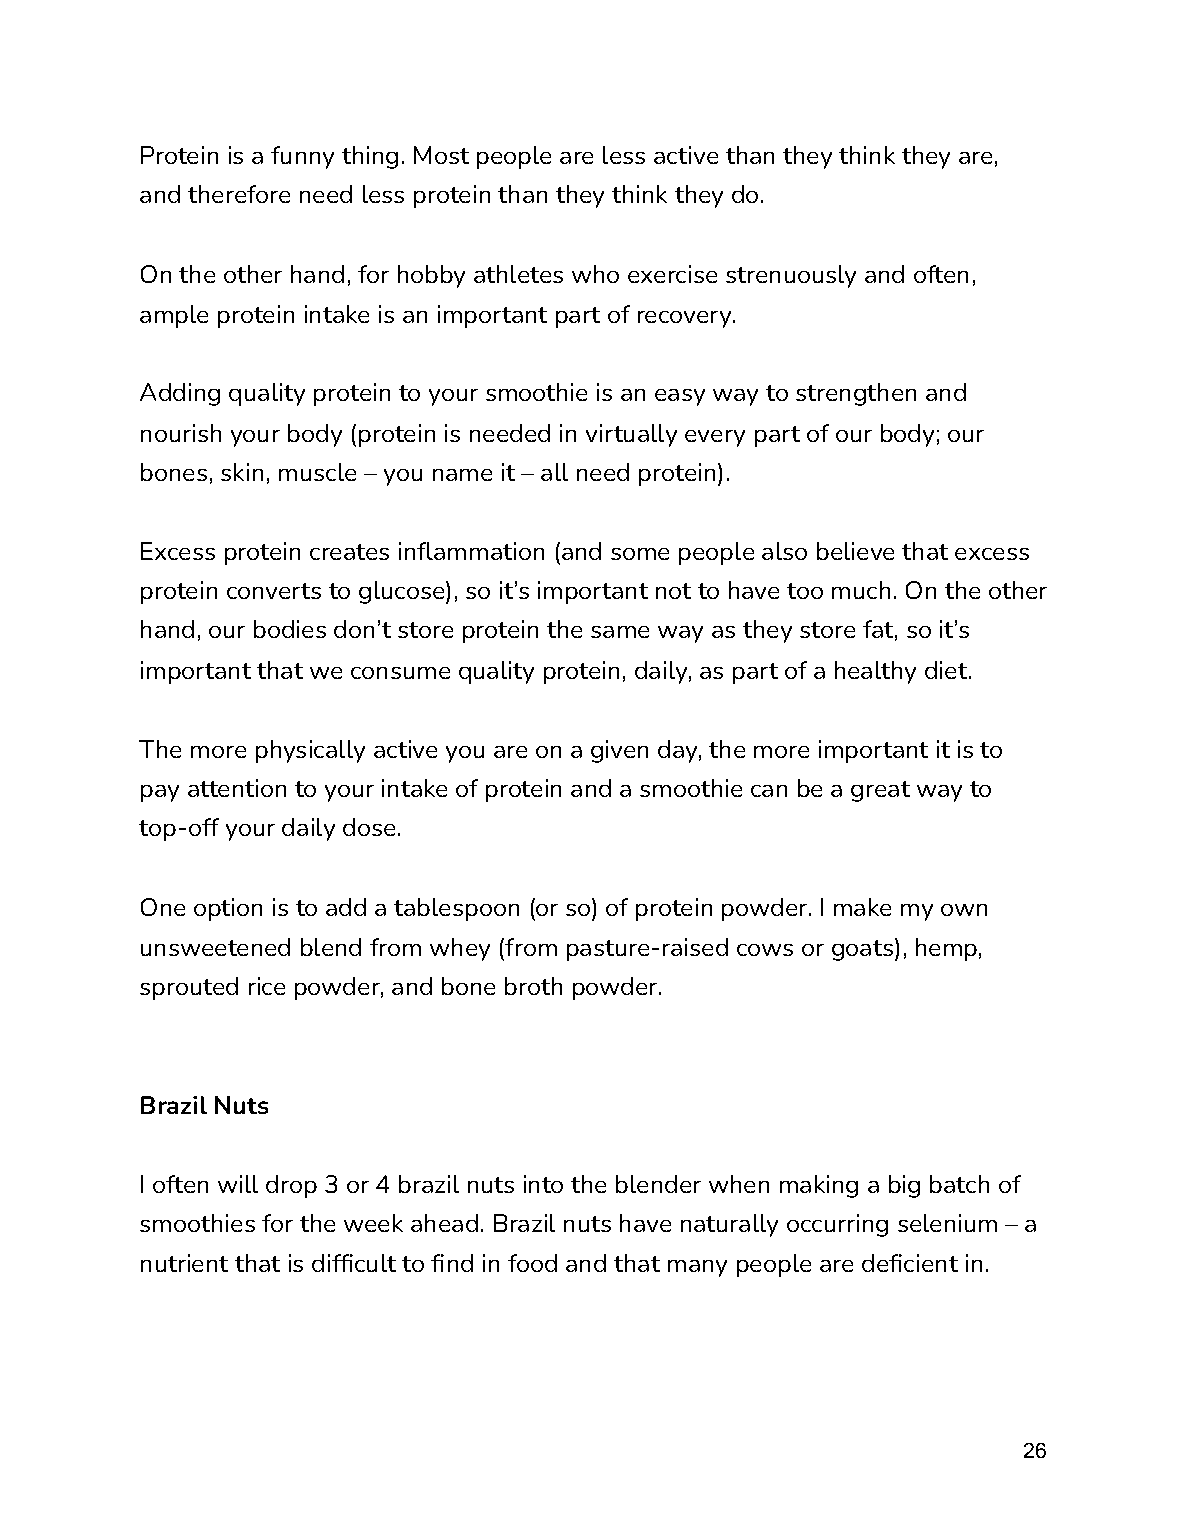 The image size is (1188, 1537). I want to click on who, so click(595, 274).
